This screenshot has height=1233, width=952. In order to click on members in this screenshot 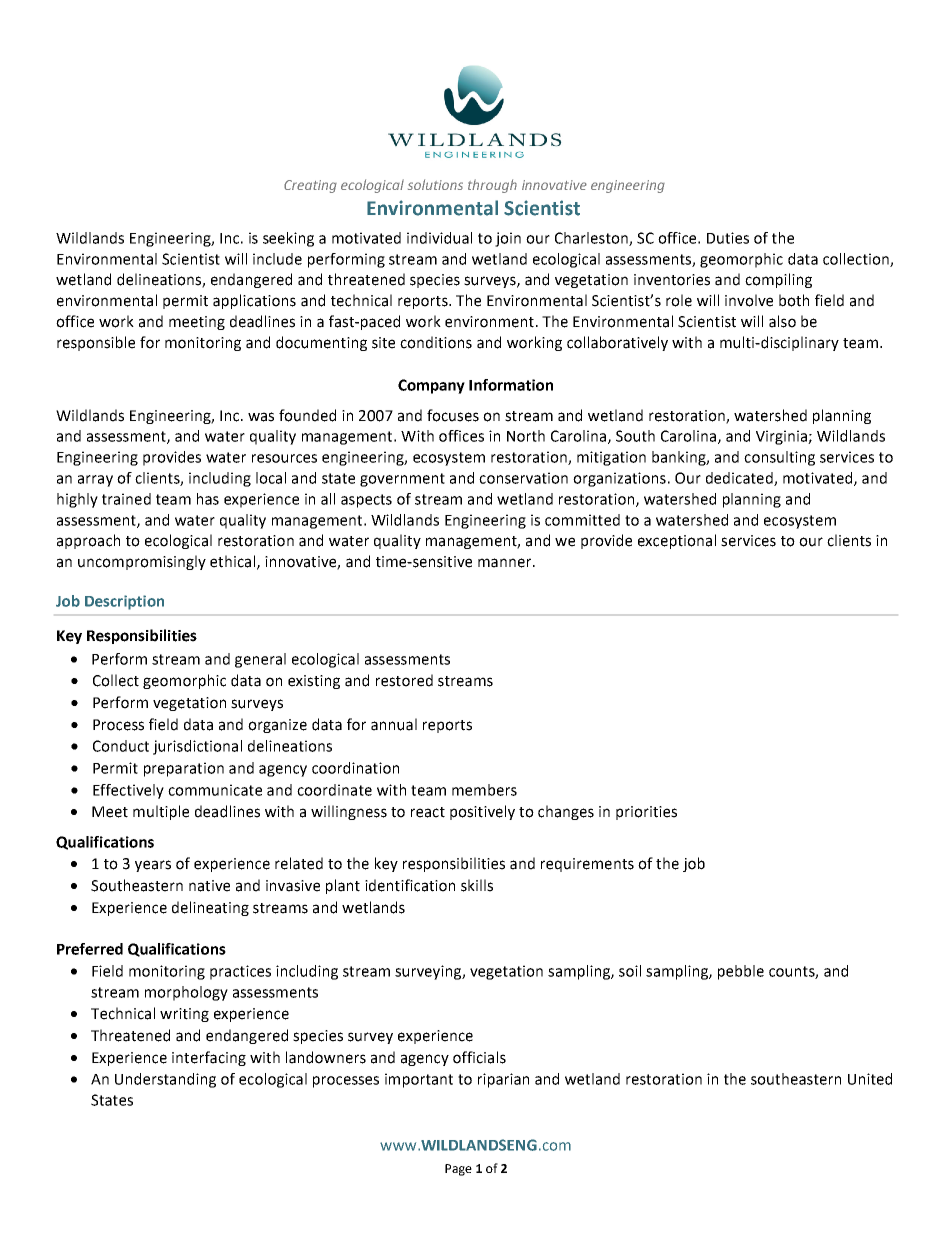, I will do `click(484, 790)`.
